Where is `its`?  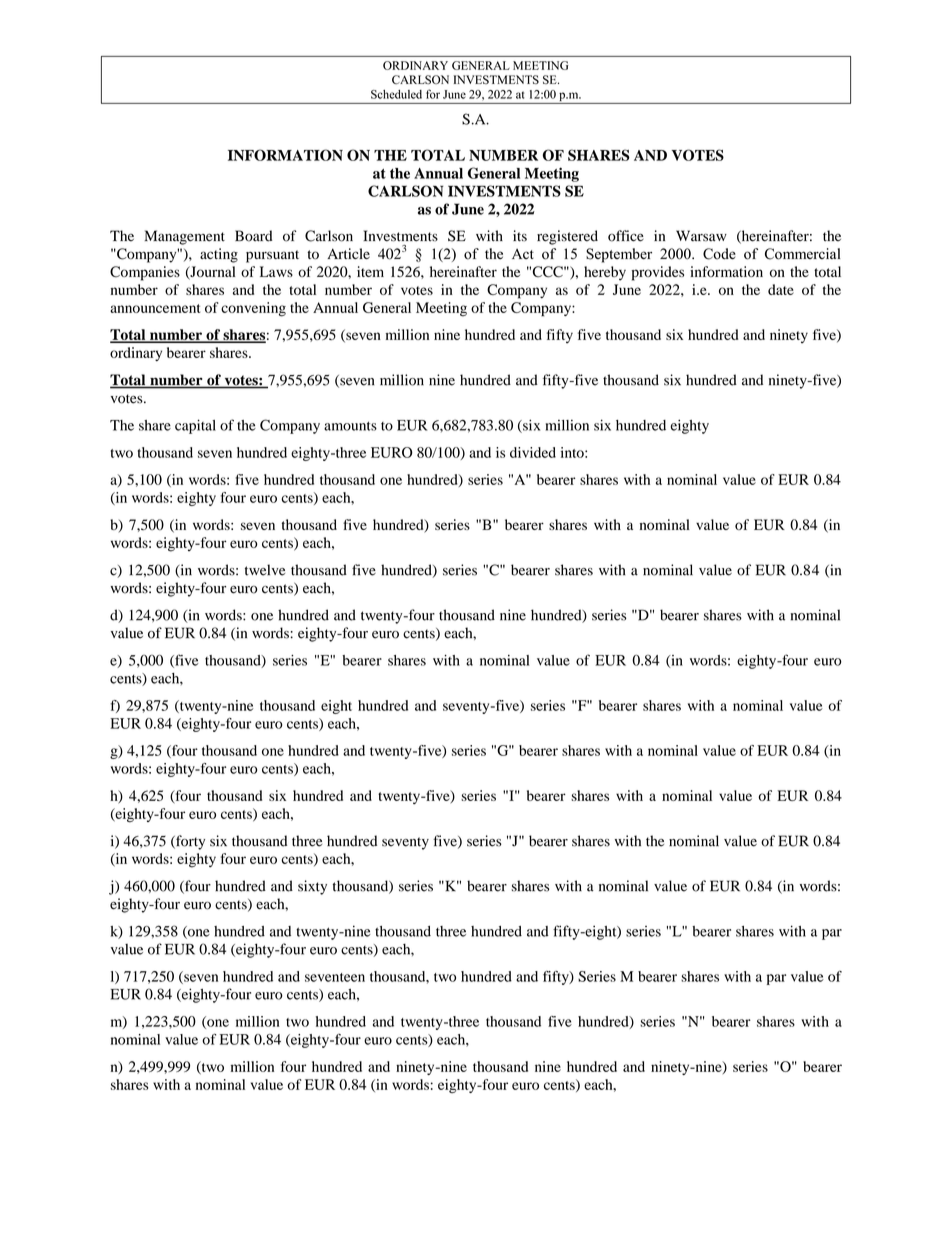
its is located at coordinates (520, 236).
